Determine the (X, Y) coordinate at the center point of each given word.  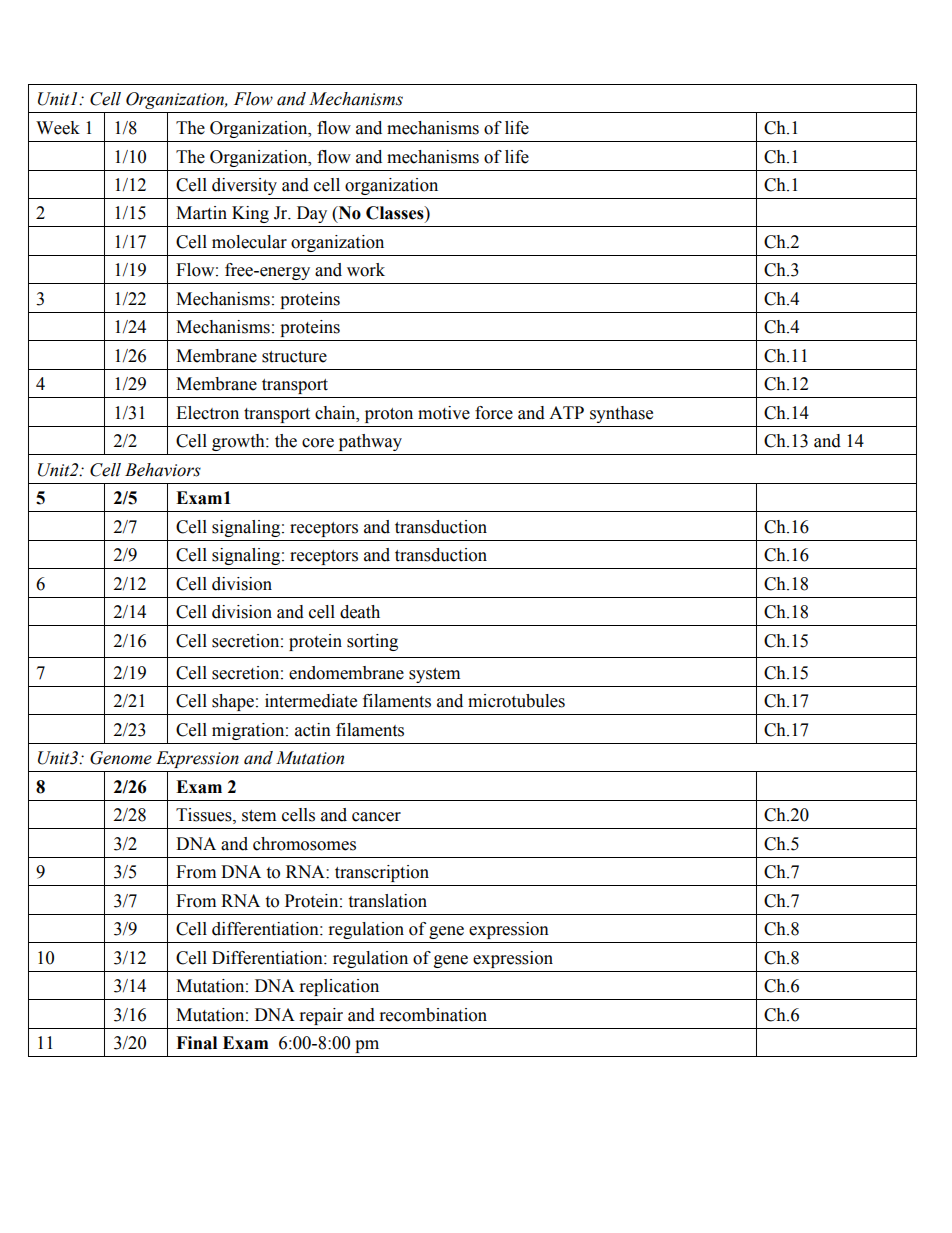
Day (312, 214)
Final (196, 1043)
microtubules (516, 701)
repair (321, 1016)
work (366, 270)
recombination (433, 1015)
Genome (121, 758)
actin (313, 730)
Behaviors (163, 470)
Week (58, 128)
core (318, 443)
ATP (566, 412)
